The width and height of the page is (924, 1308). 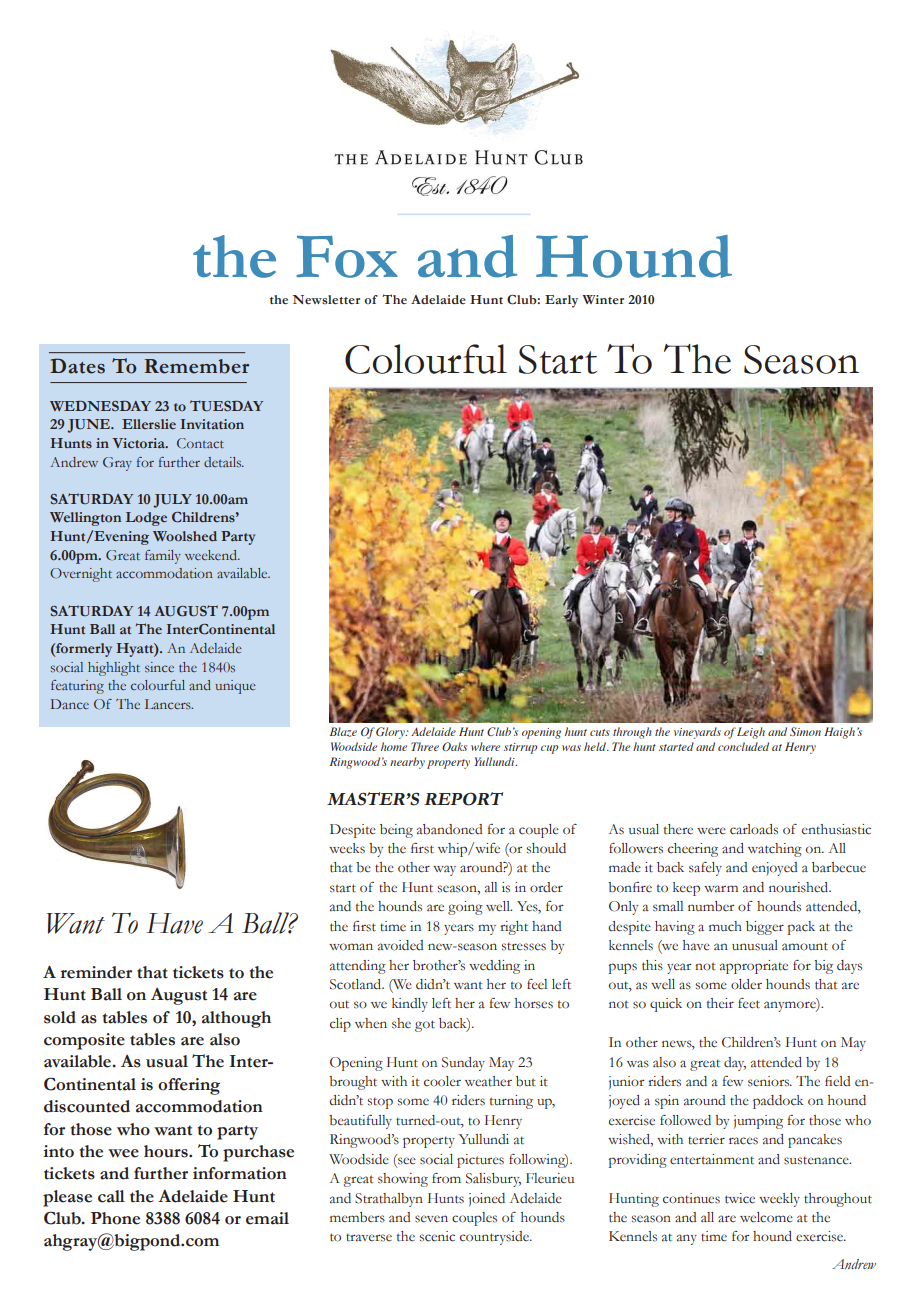 What do you see at coordinates (431, 1219) in the page?
I see `seven` at bounding box center [431, 1219].
